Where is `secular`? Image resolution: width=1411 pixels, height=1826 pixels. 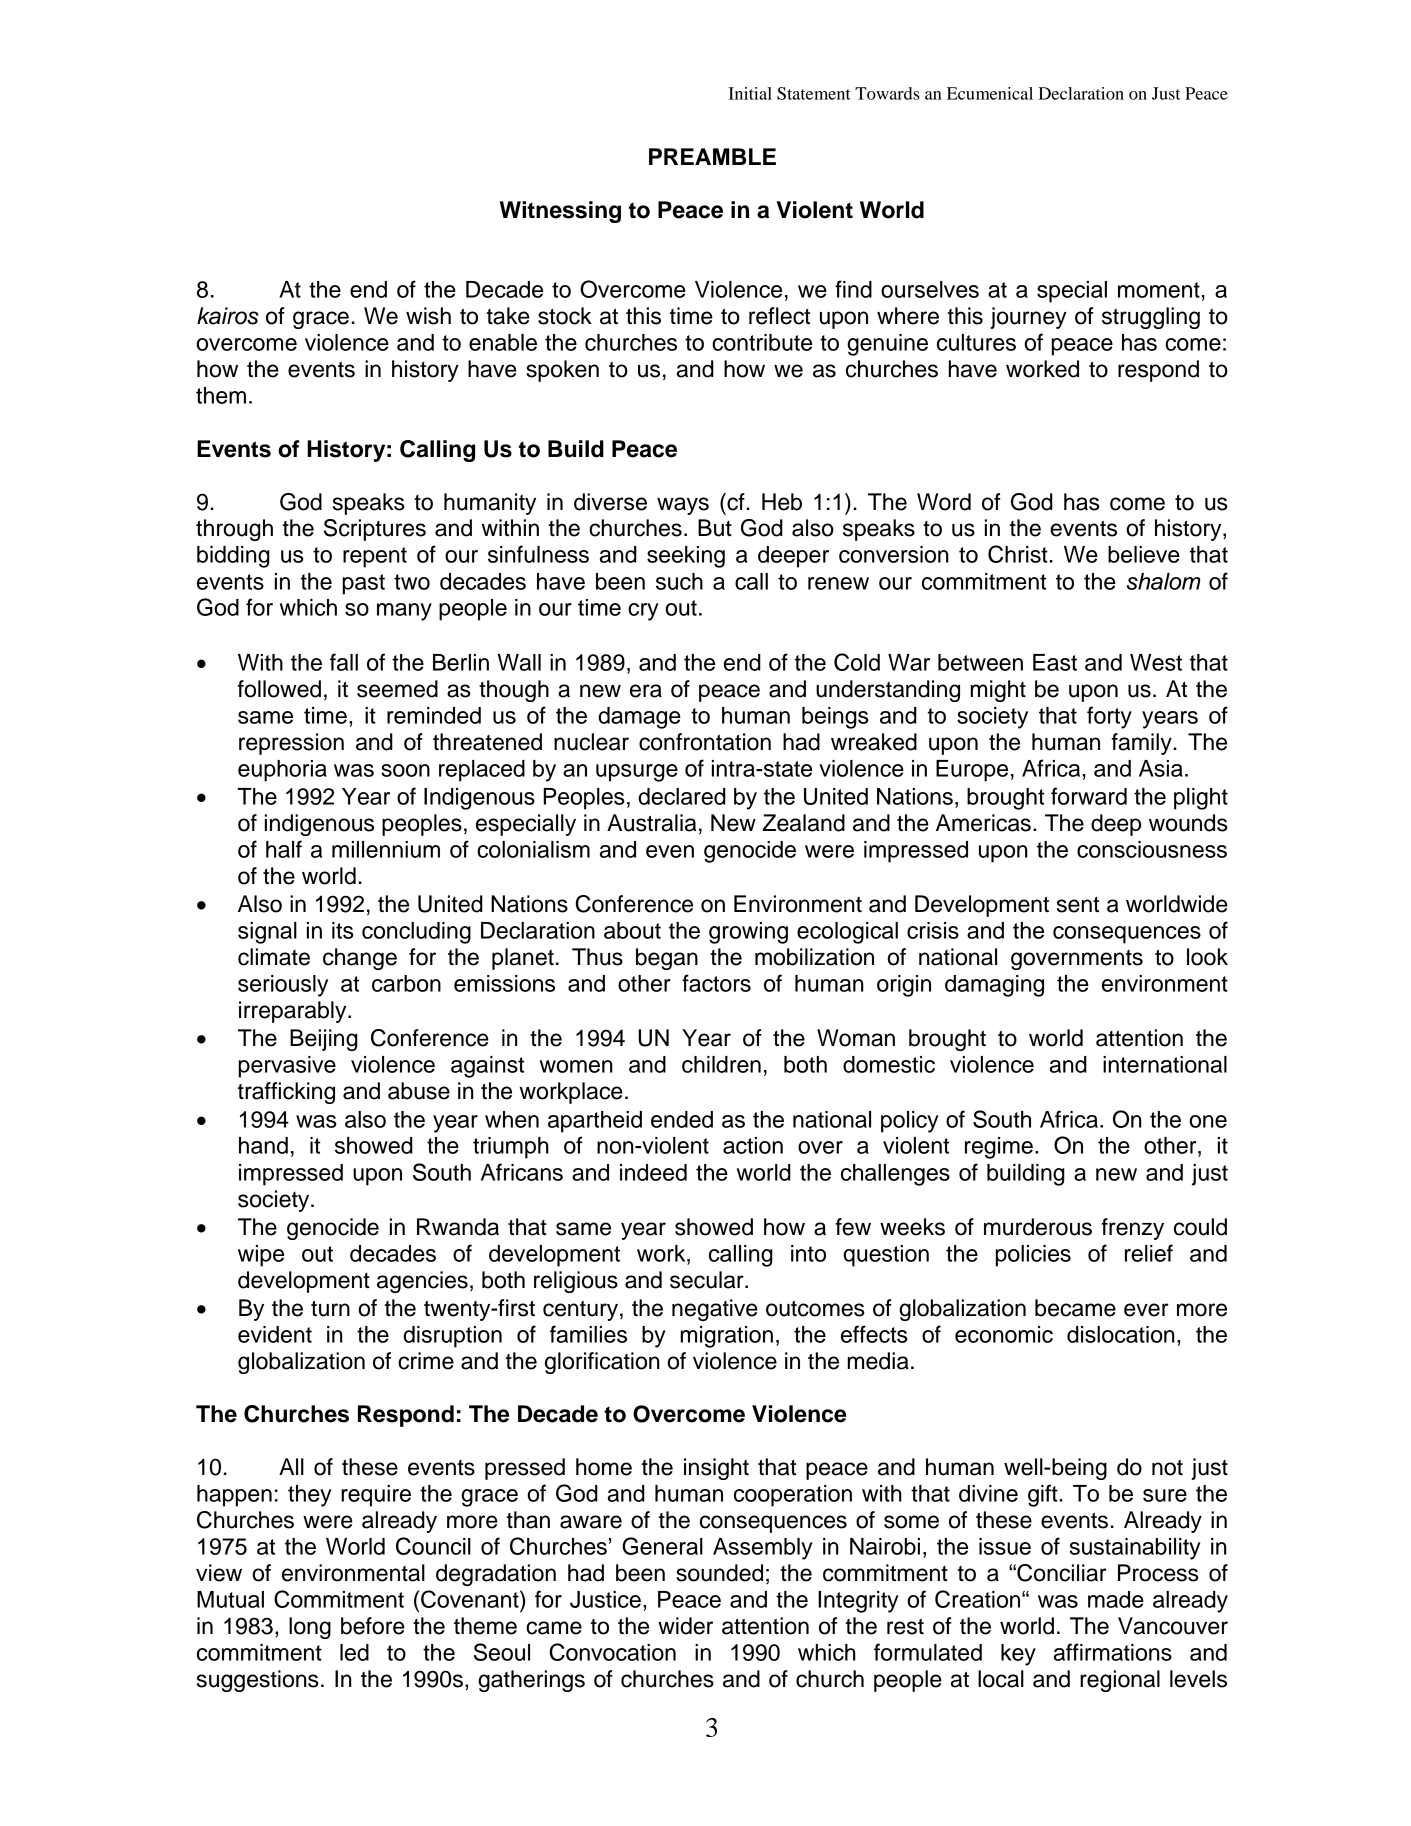 secular is located at coordinates (708, 1280).
